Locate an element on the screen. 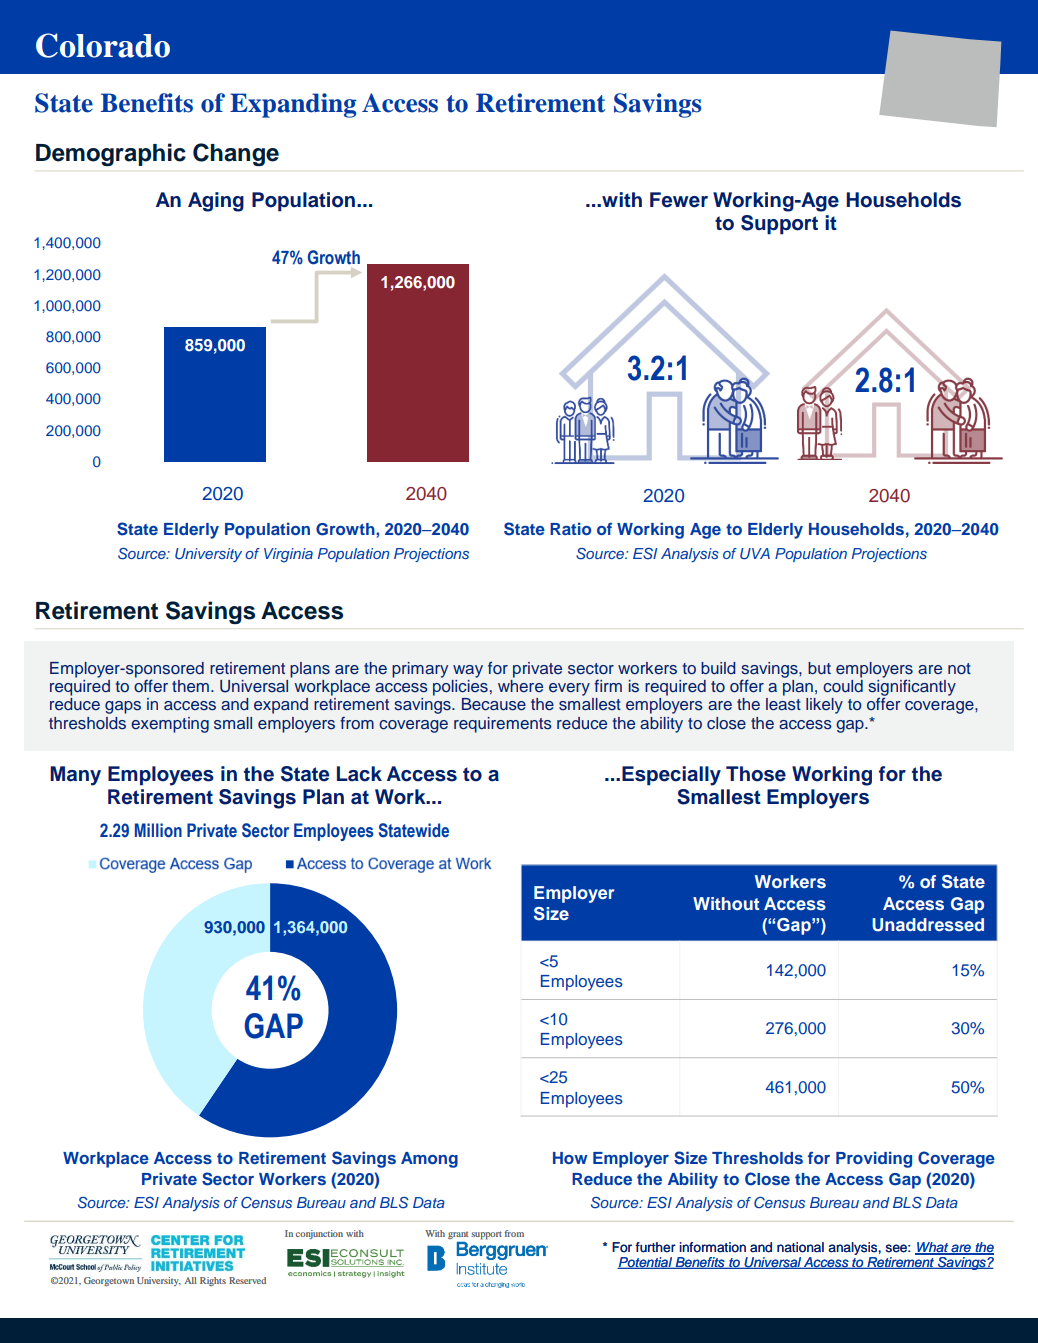  How is located at coordinates (570, 1158).
